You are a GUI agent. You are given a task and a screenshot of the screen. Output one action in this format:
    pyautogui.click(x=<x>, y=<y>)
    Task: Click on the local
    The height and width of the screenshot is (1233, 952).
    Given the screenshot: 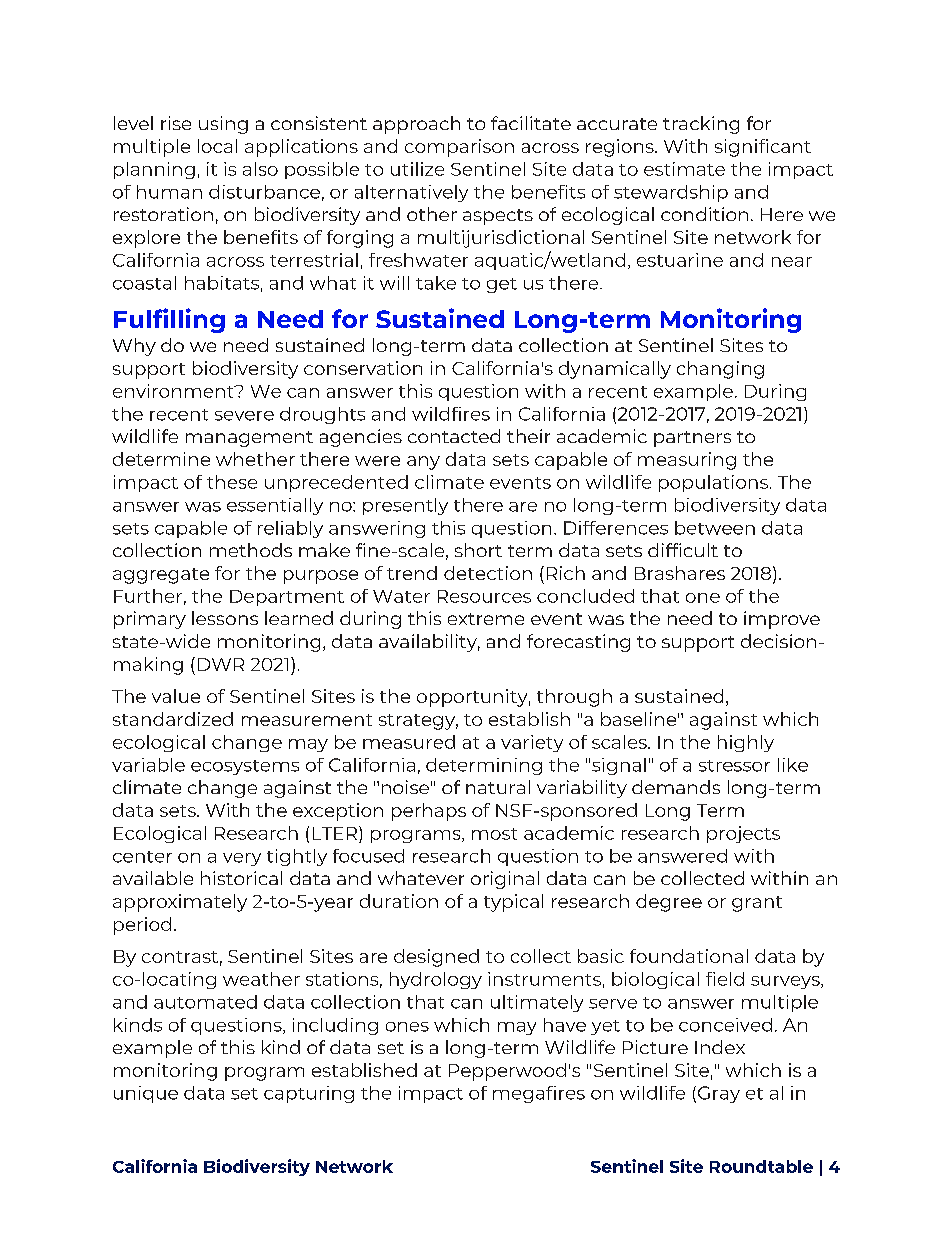 What is the action you would take?
    pyautogui.click(x=217, y=146)
